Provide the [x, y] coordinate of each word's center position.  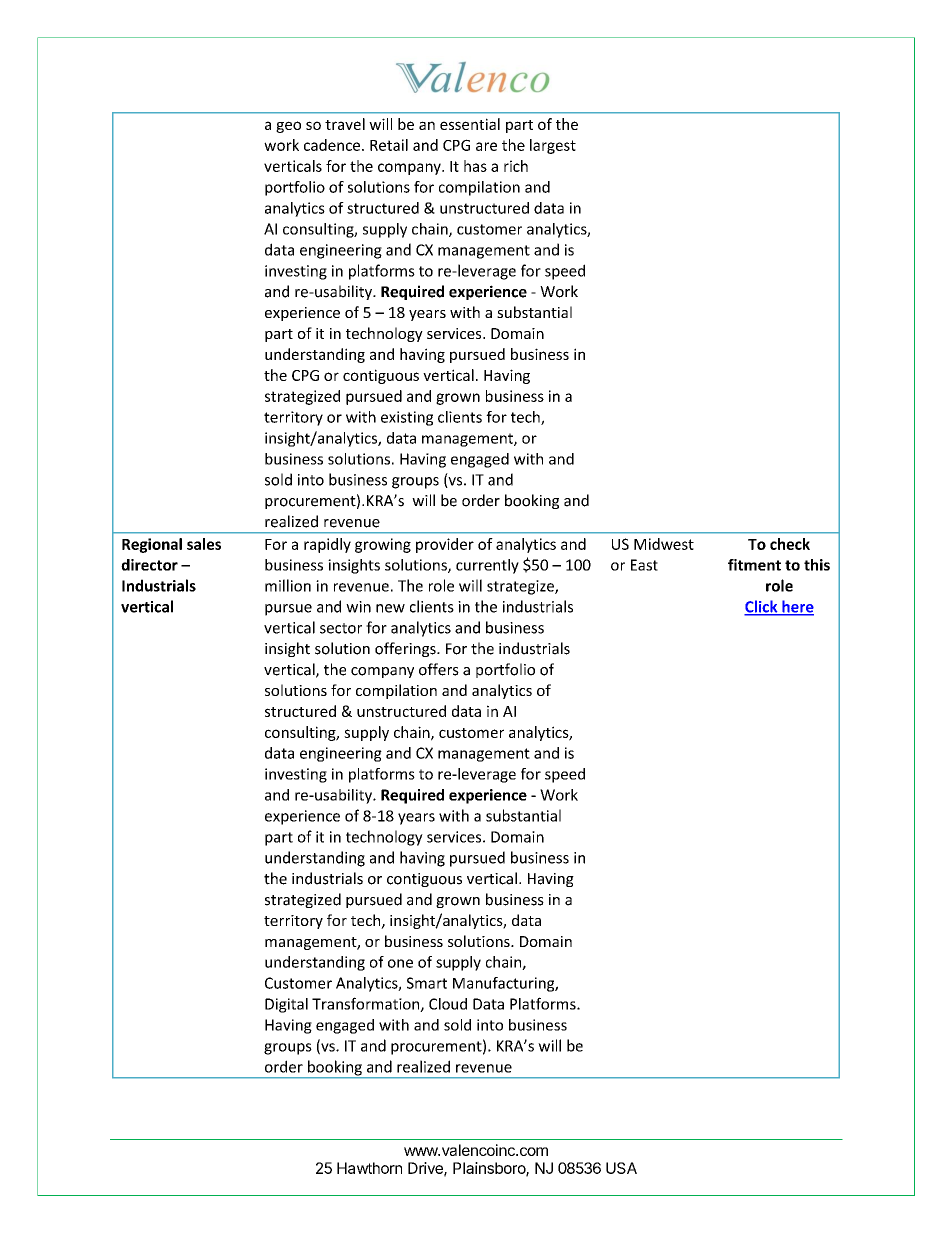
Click [762, 607]
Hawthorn [369, 1168]
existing [407, 418]
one [400, 963]
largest [553, 146]
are [486, 146]
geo [288, 127]
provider [445, 545]
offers [439, 669]
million [288, 585]
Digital [286, 1005]
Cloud [448, 1004]
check [790, 544]
